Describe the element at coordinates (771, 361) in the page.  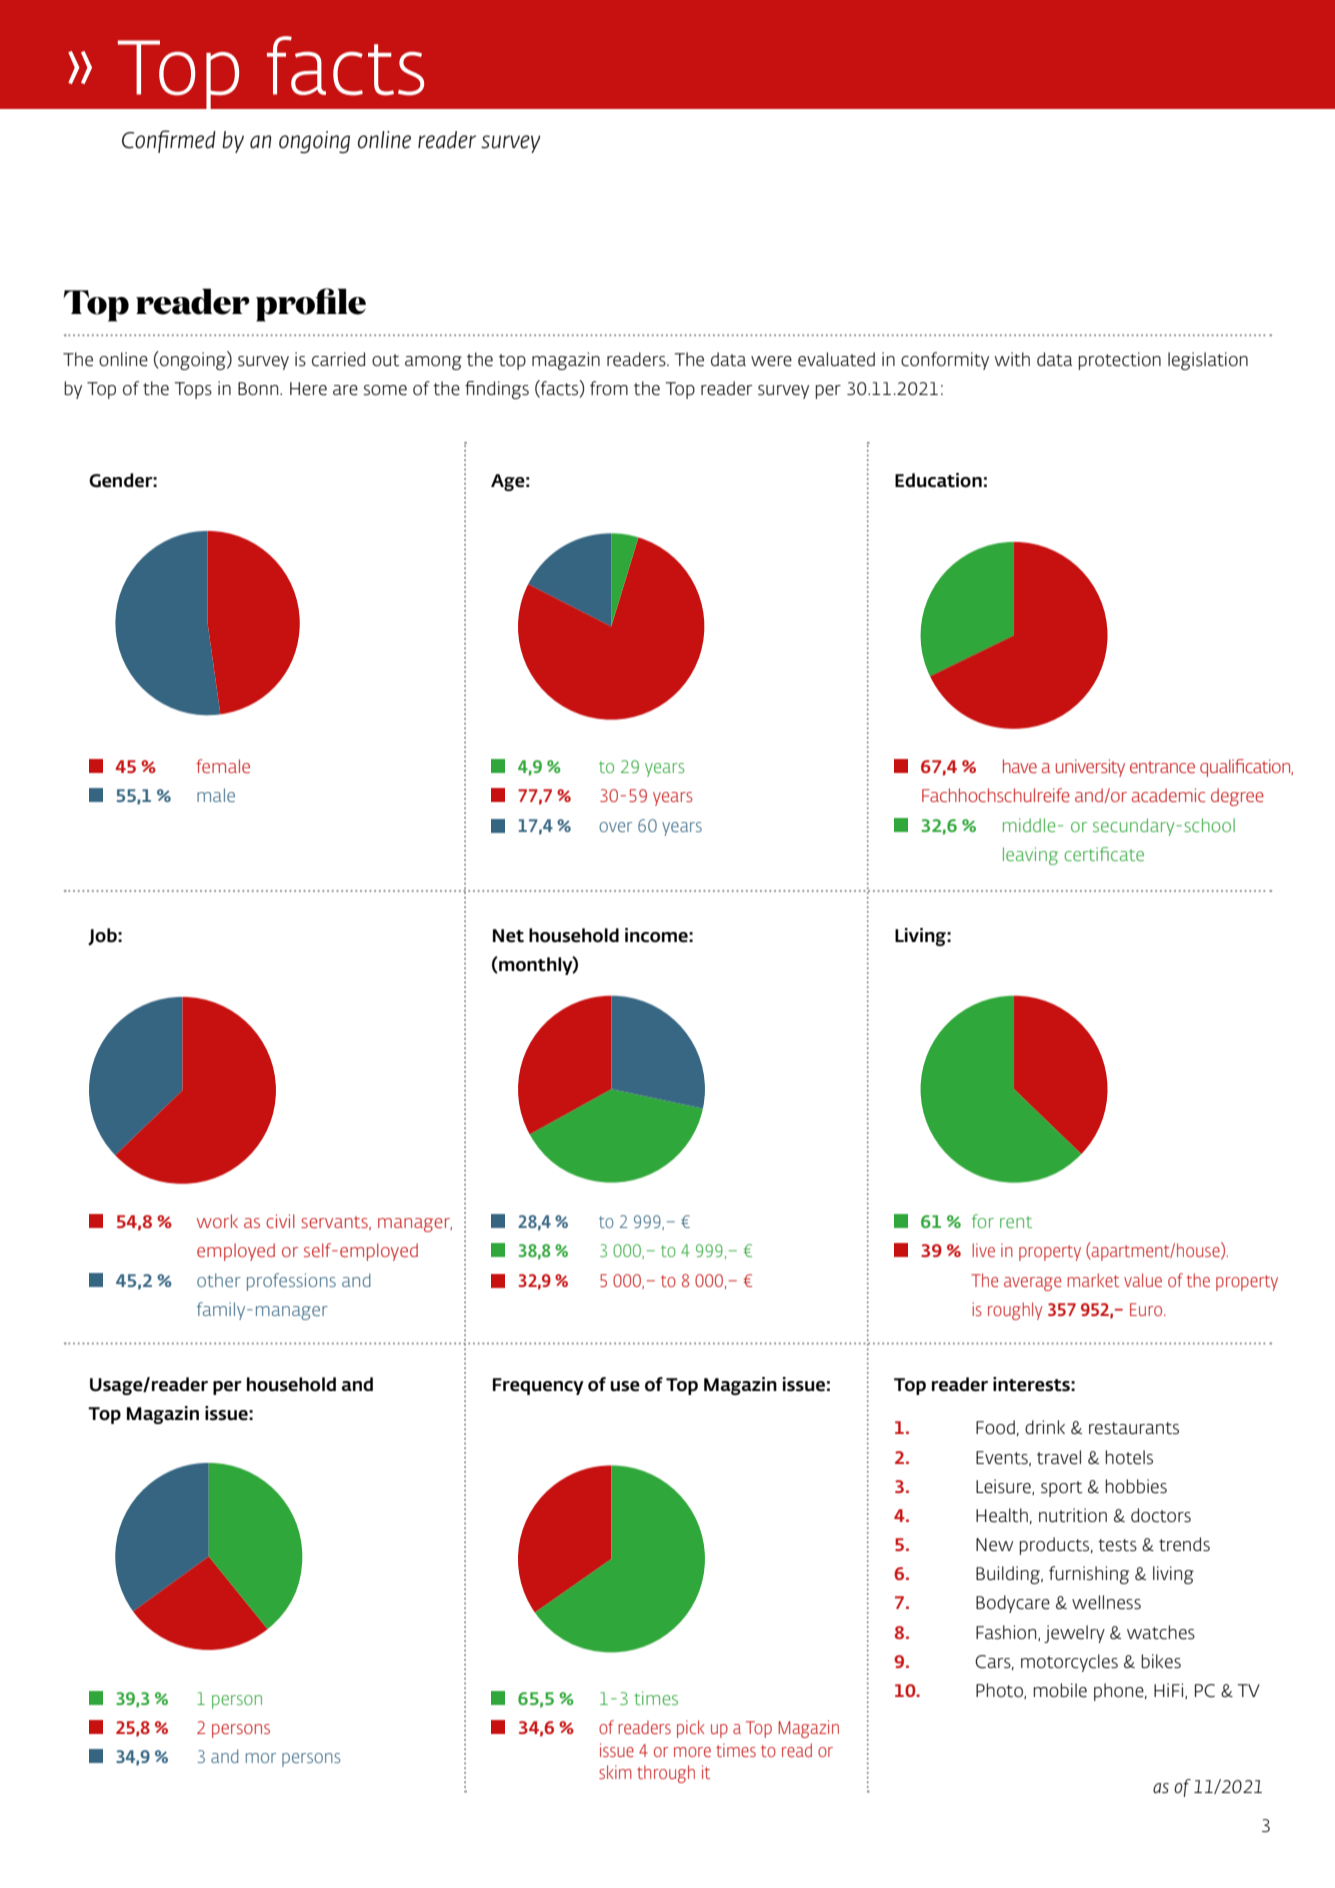
I see `were` at that location.
